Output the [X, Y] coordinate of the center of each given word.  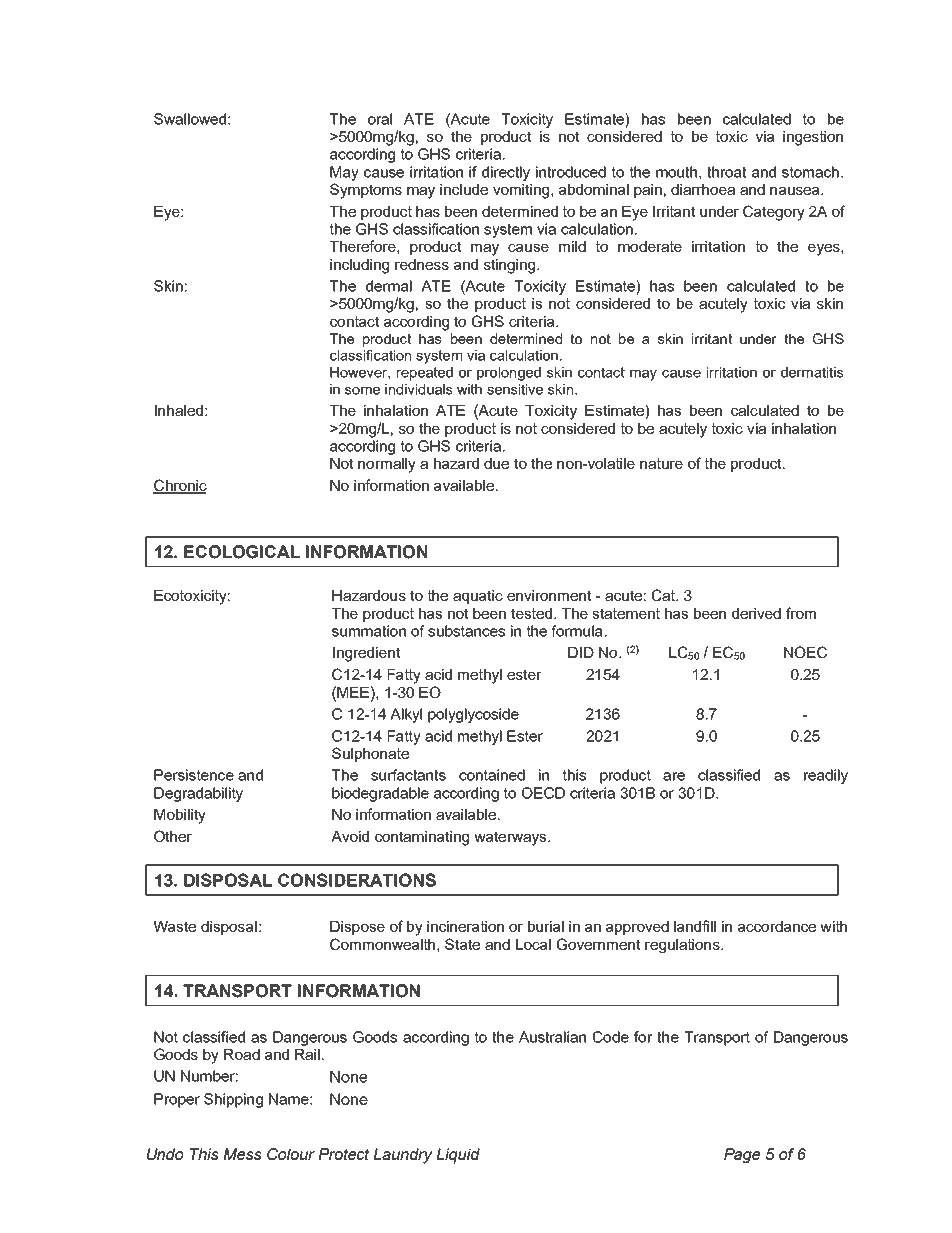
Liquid [458, 1156]
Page [742, 1156]
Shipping [233, 1100]
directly [506, 173]
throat [726, 172]
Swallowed [190, 119]
